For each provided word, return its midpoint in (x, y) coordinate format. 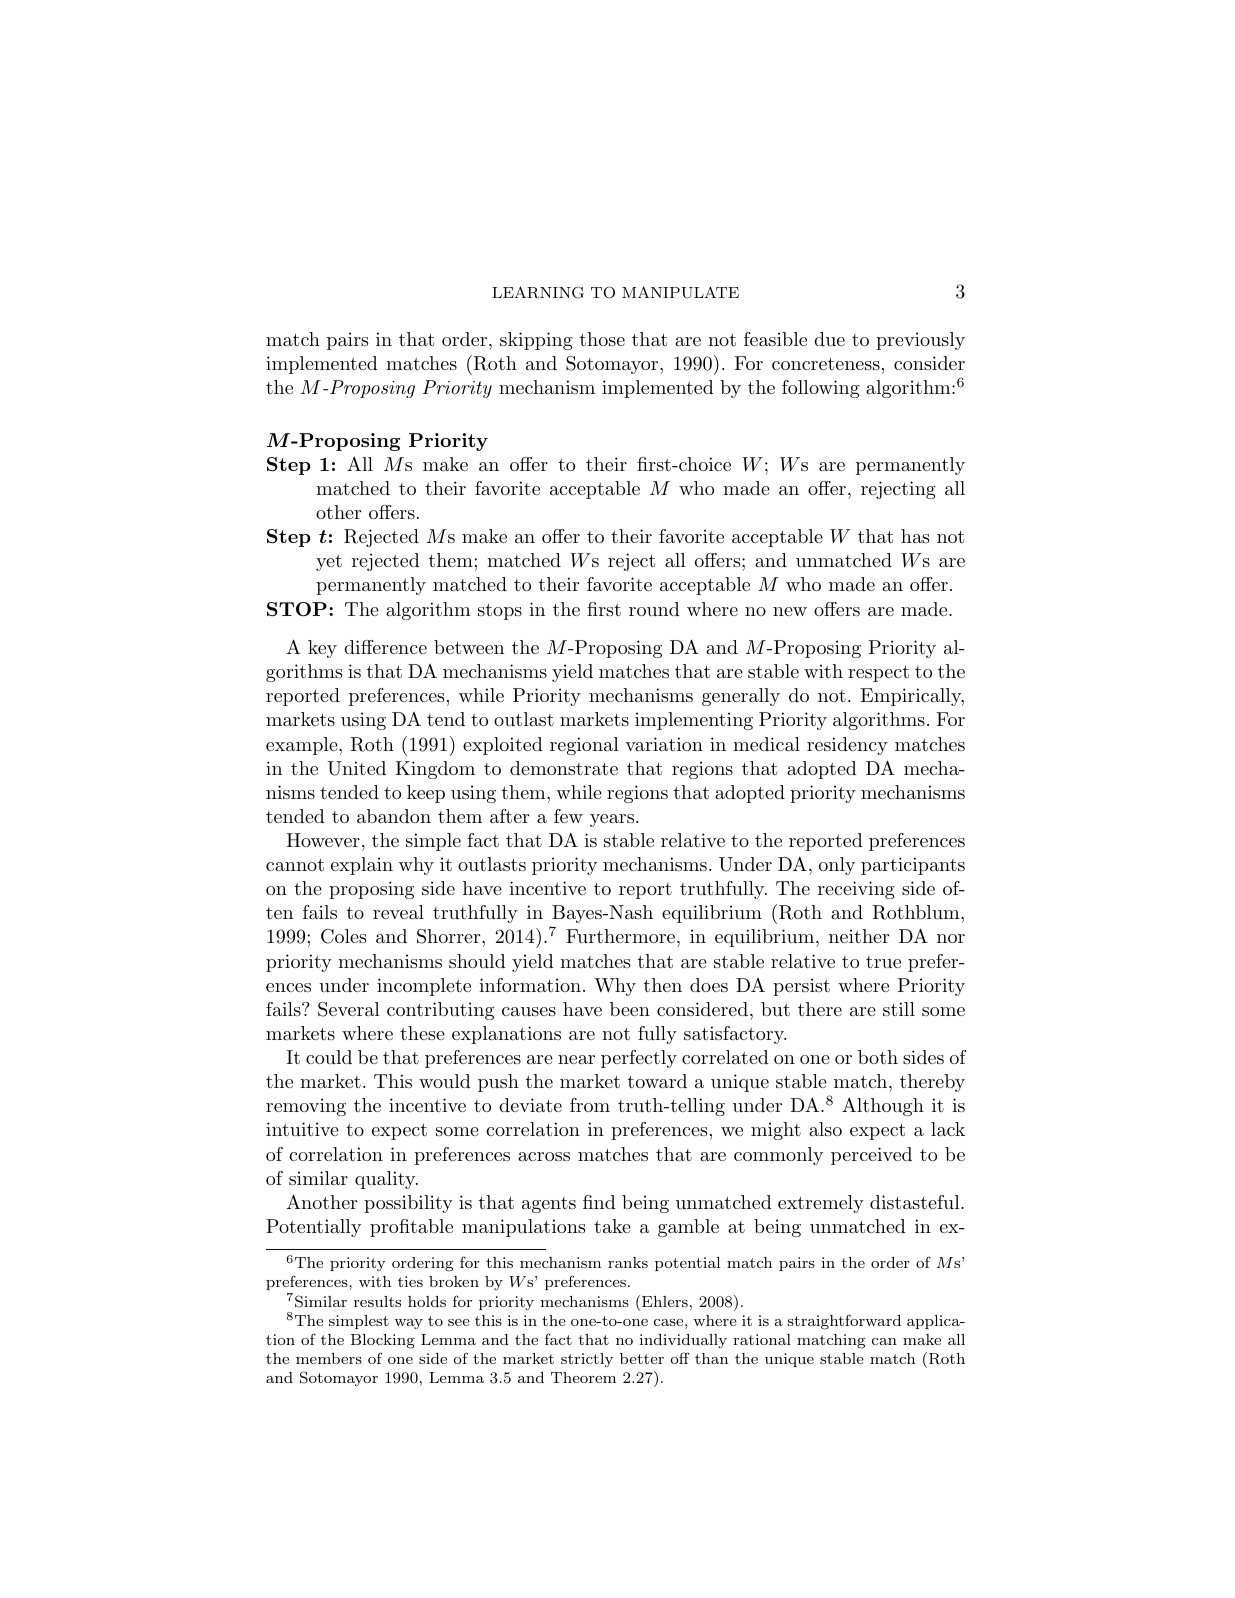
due (829, 339)
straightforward (844, 1322)
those (602, 339)
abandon (394, 816)
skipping (536, 341)
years (612, 820)
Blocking (383, 1341)
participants (913, 866)
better (642, 1358)
